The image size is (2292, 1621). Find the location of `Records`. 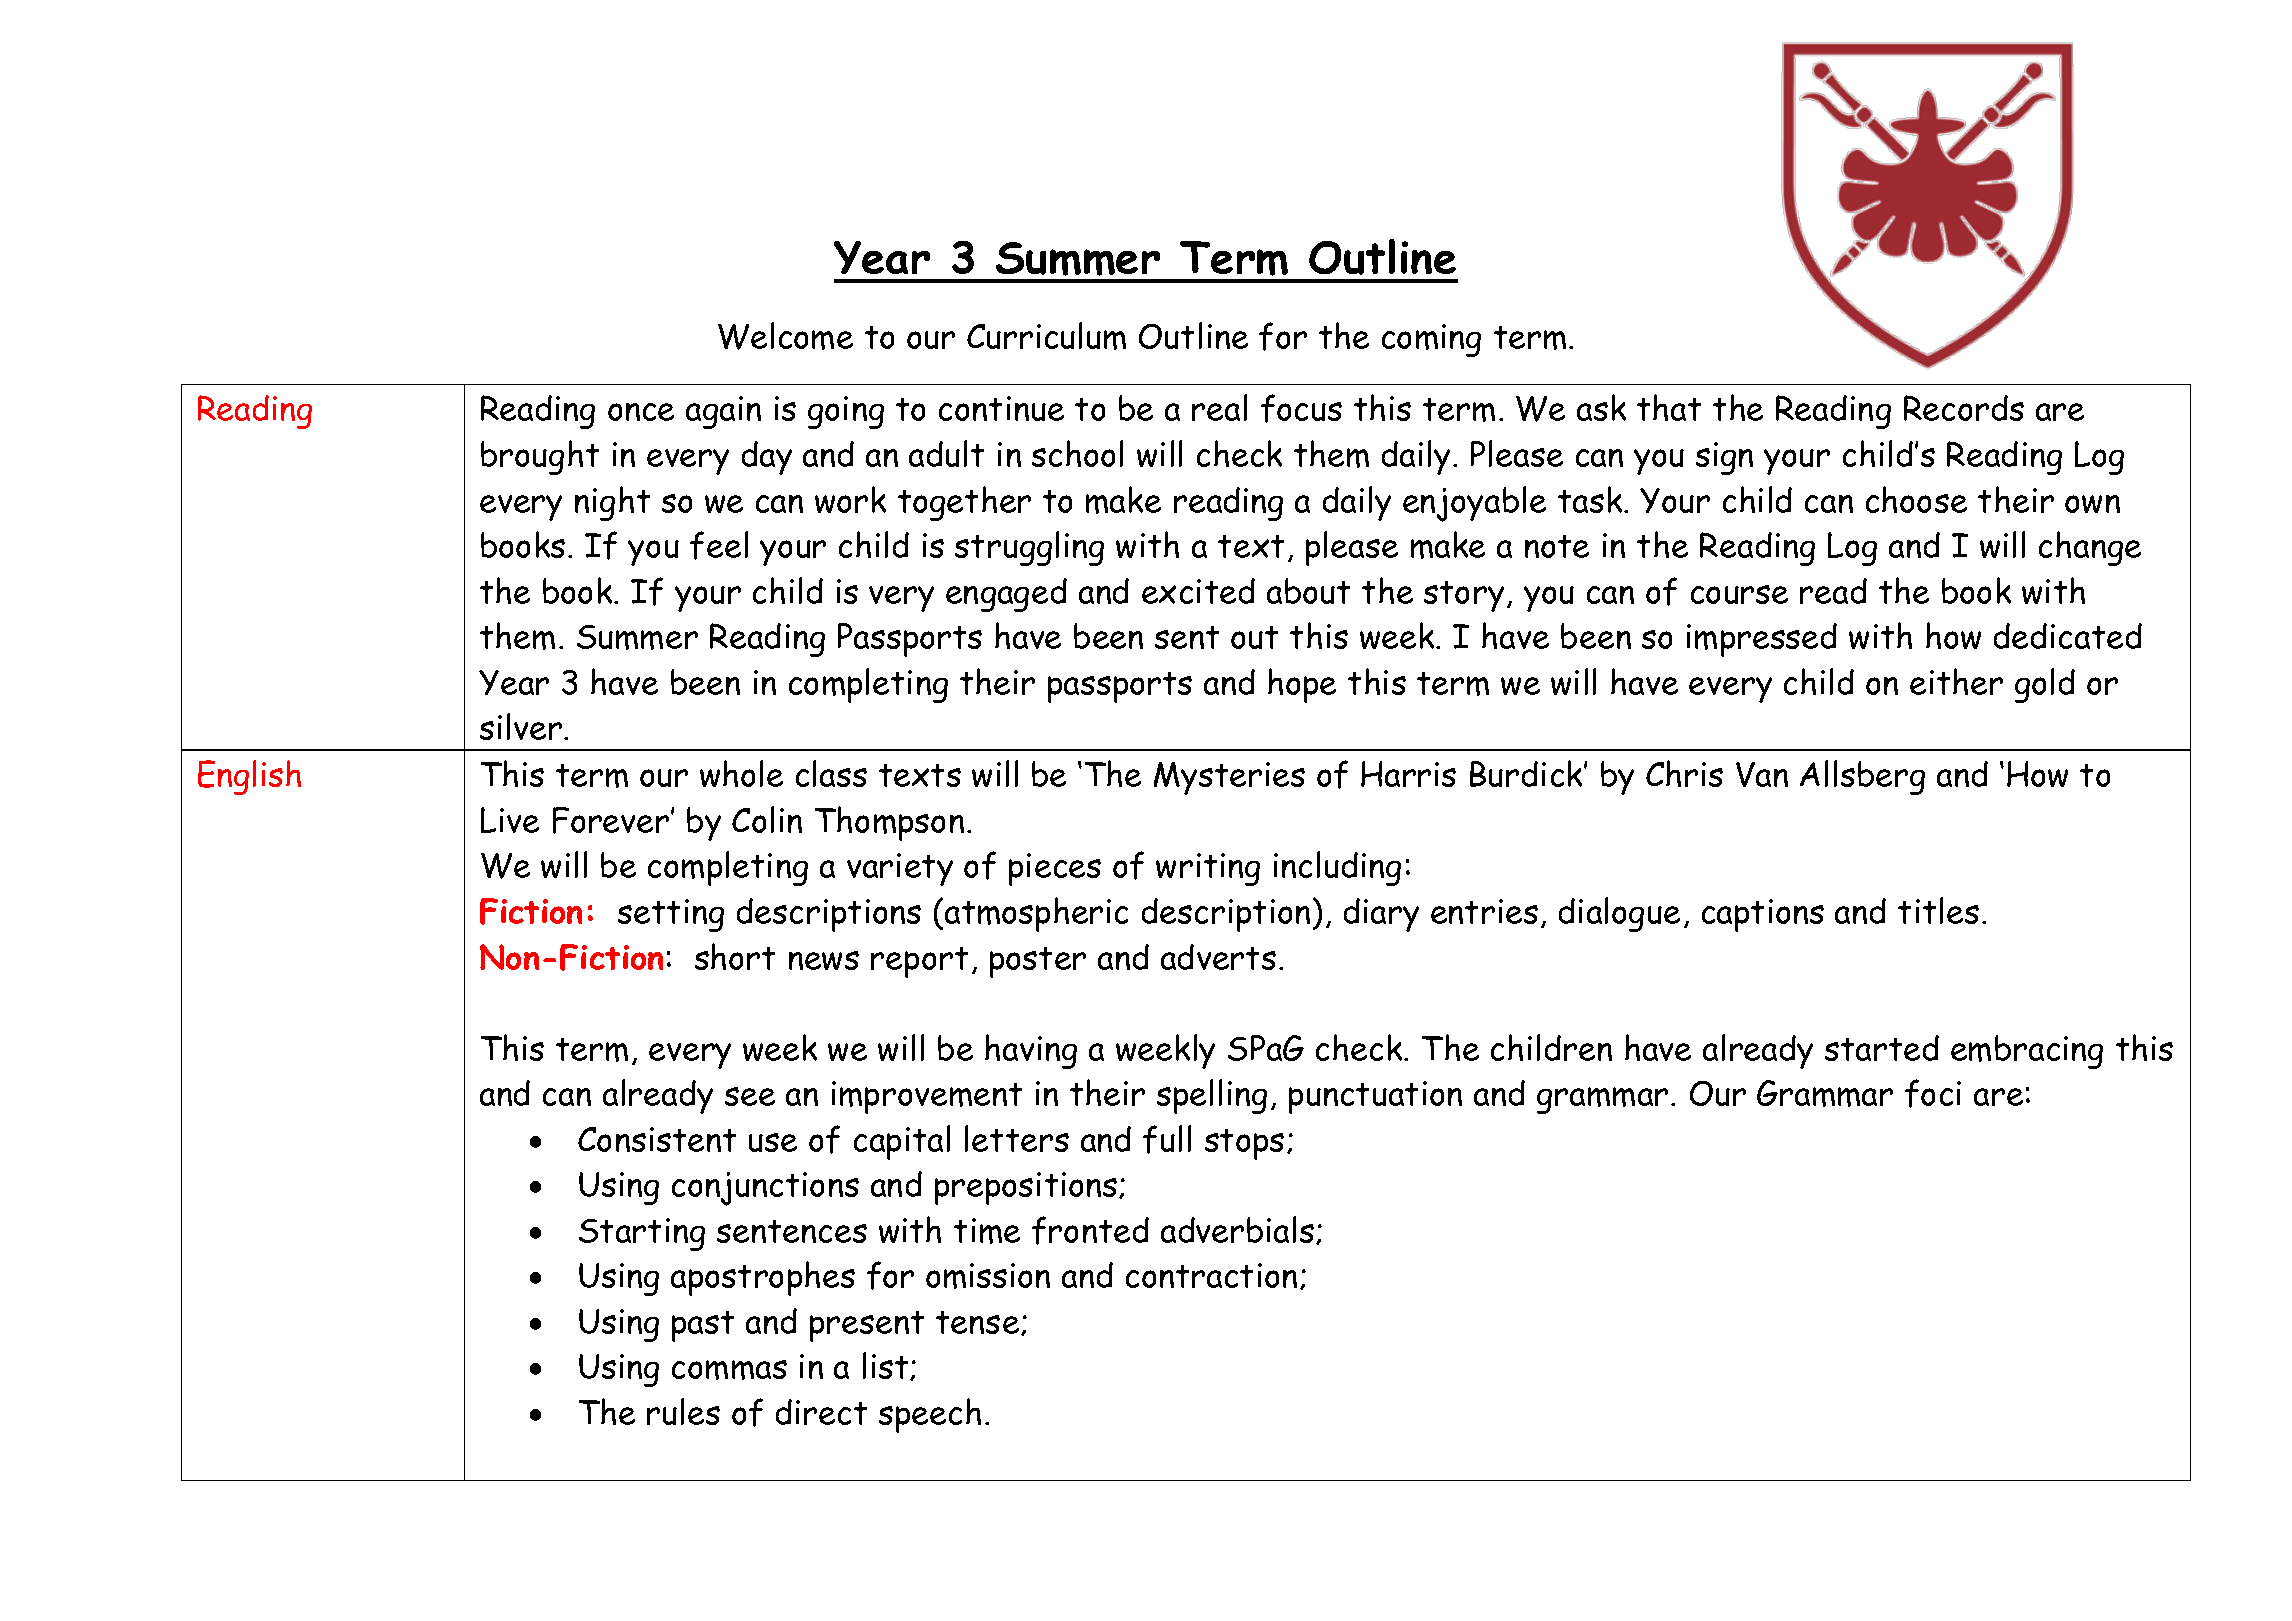

Records is located at coordinates (1964, 408).
